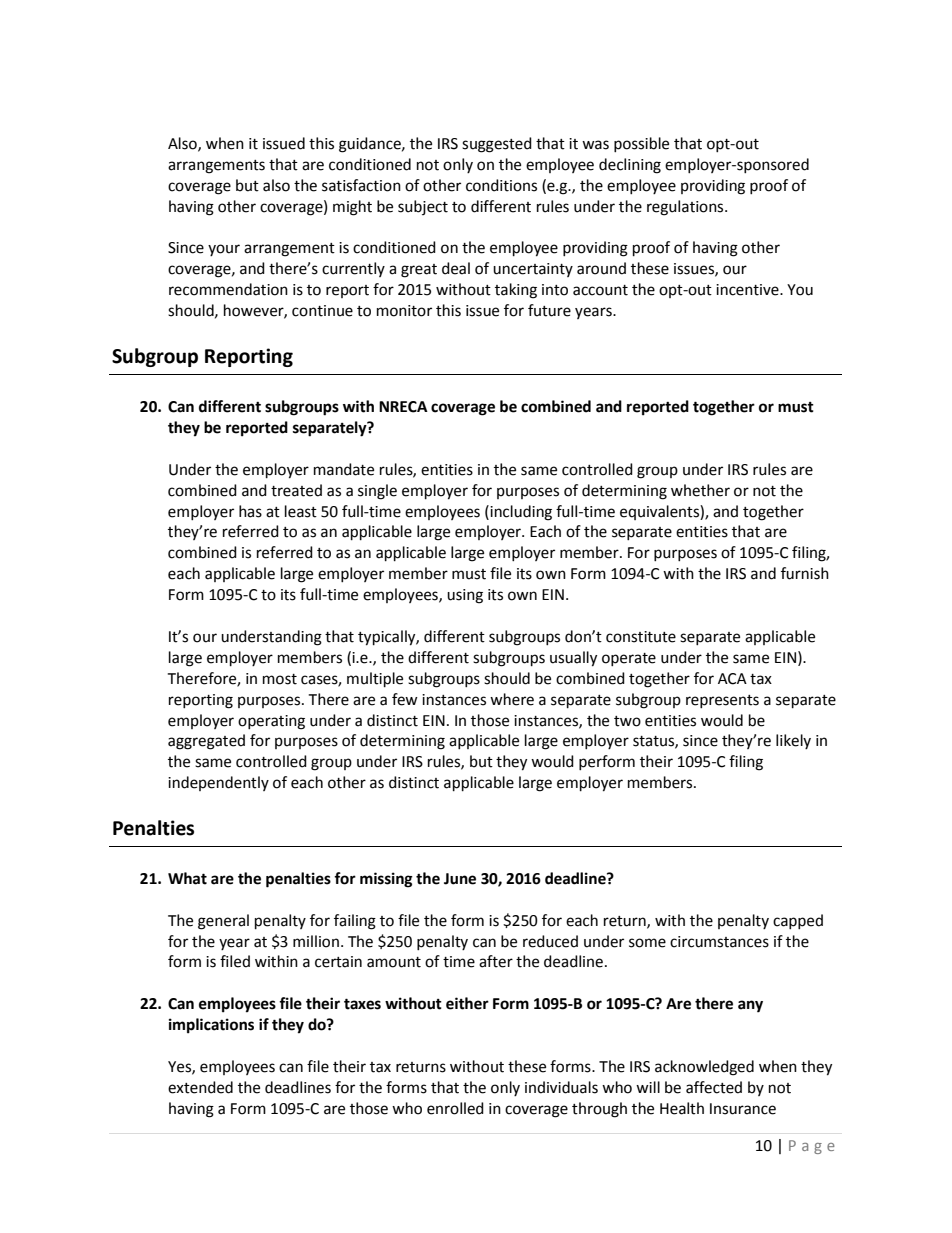 Image resolution: width=952 pixels, height=1233 pixels. Describe the element at coordinates (280, 679) in the document. I see `most` at that location.
